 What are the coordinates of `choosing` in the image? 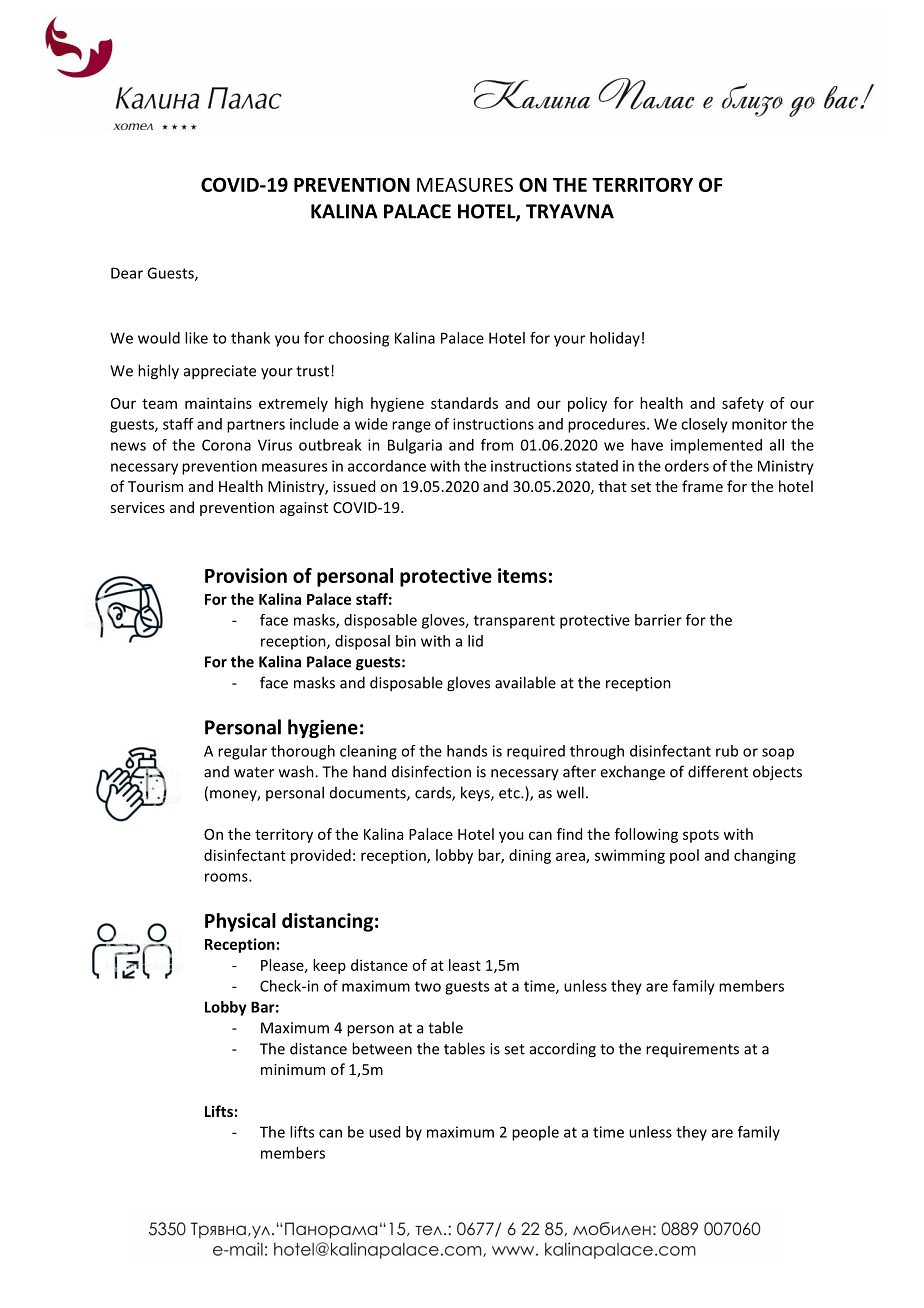 It's located at (358, 339).
